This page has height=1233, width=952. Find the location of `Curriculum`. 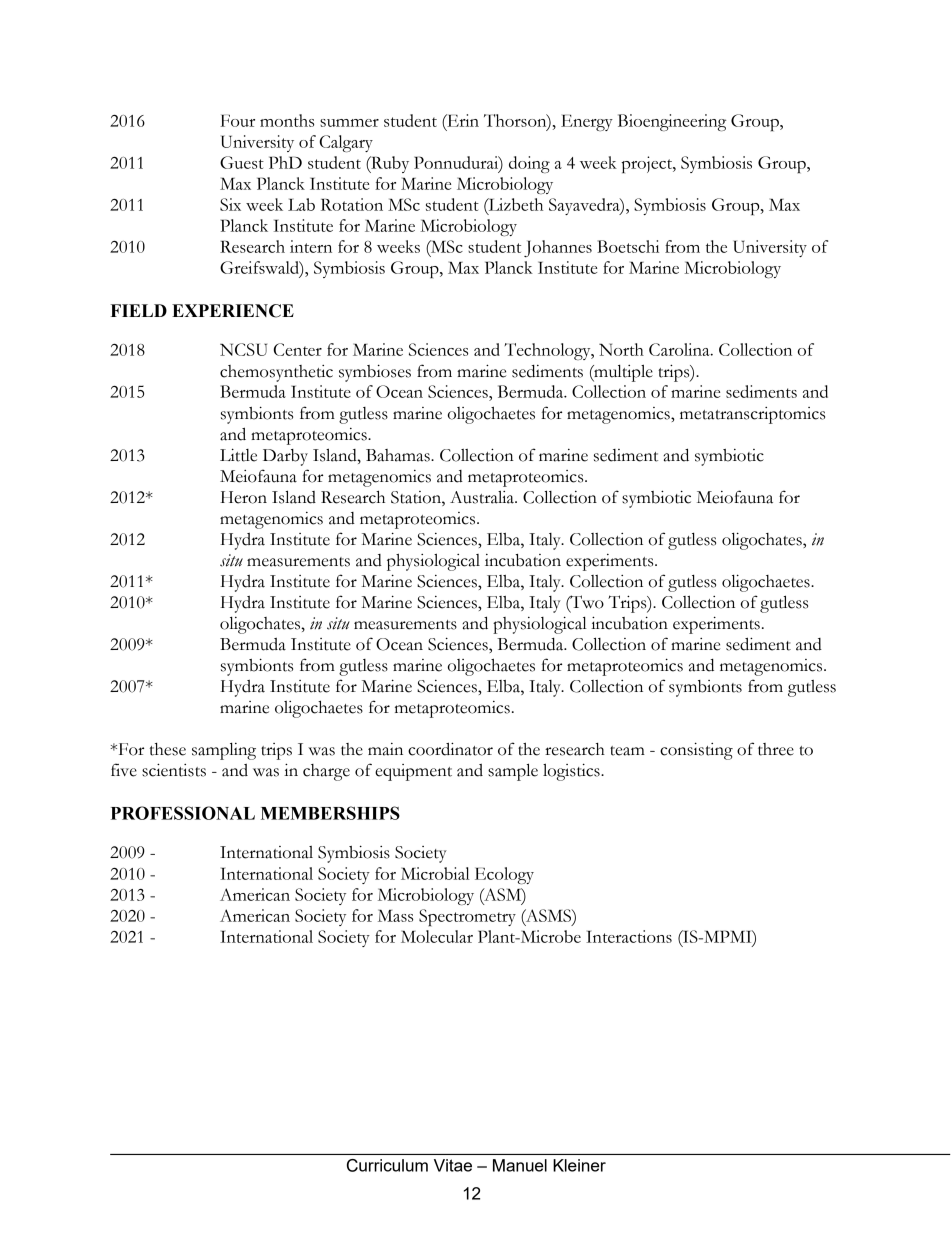

Curriculum is located at coordinates (387, 1165).
